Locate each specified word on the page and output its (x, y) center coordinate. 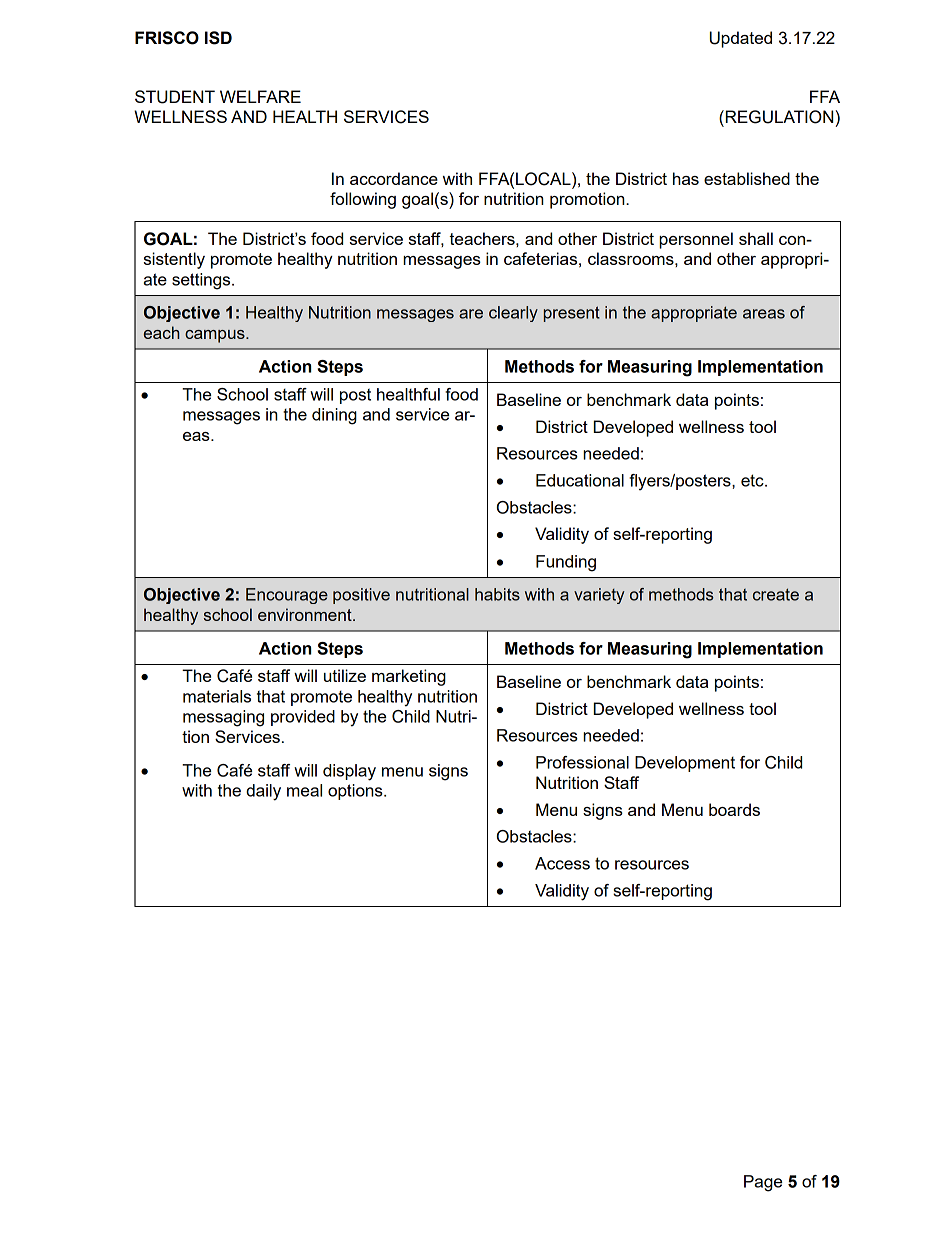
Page (763, 1183)
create (776, 594)
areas (764, 314)
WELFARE (260, 96)
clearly (513, 314)
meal (304, 790)
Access (562, 863)
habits (497, 594)
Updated (741, 39)
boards (734, 809)
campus (216, 336)
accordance (394, 178)
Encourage (287, 596)
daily (263, 792)
